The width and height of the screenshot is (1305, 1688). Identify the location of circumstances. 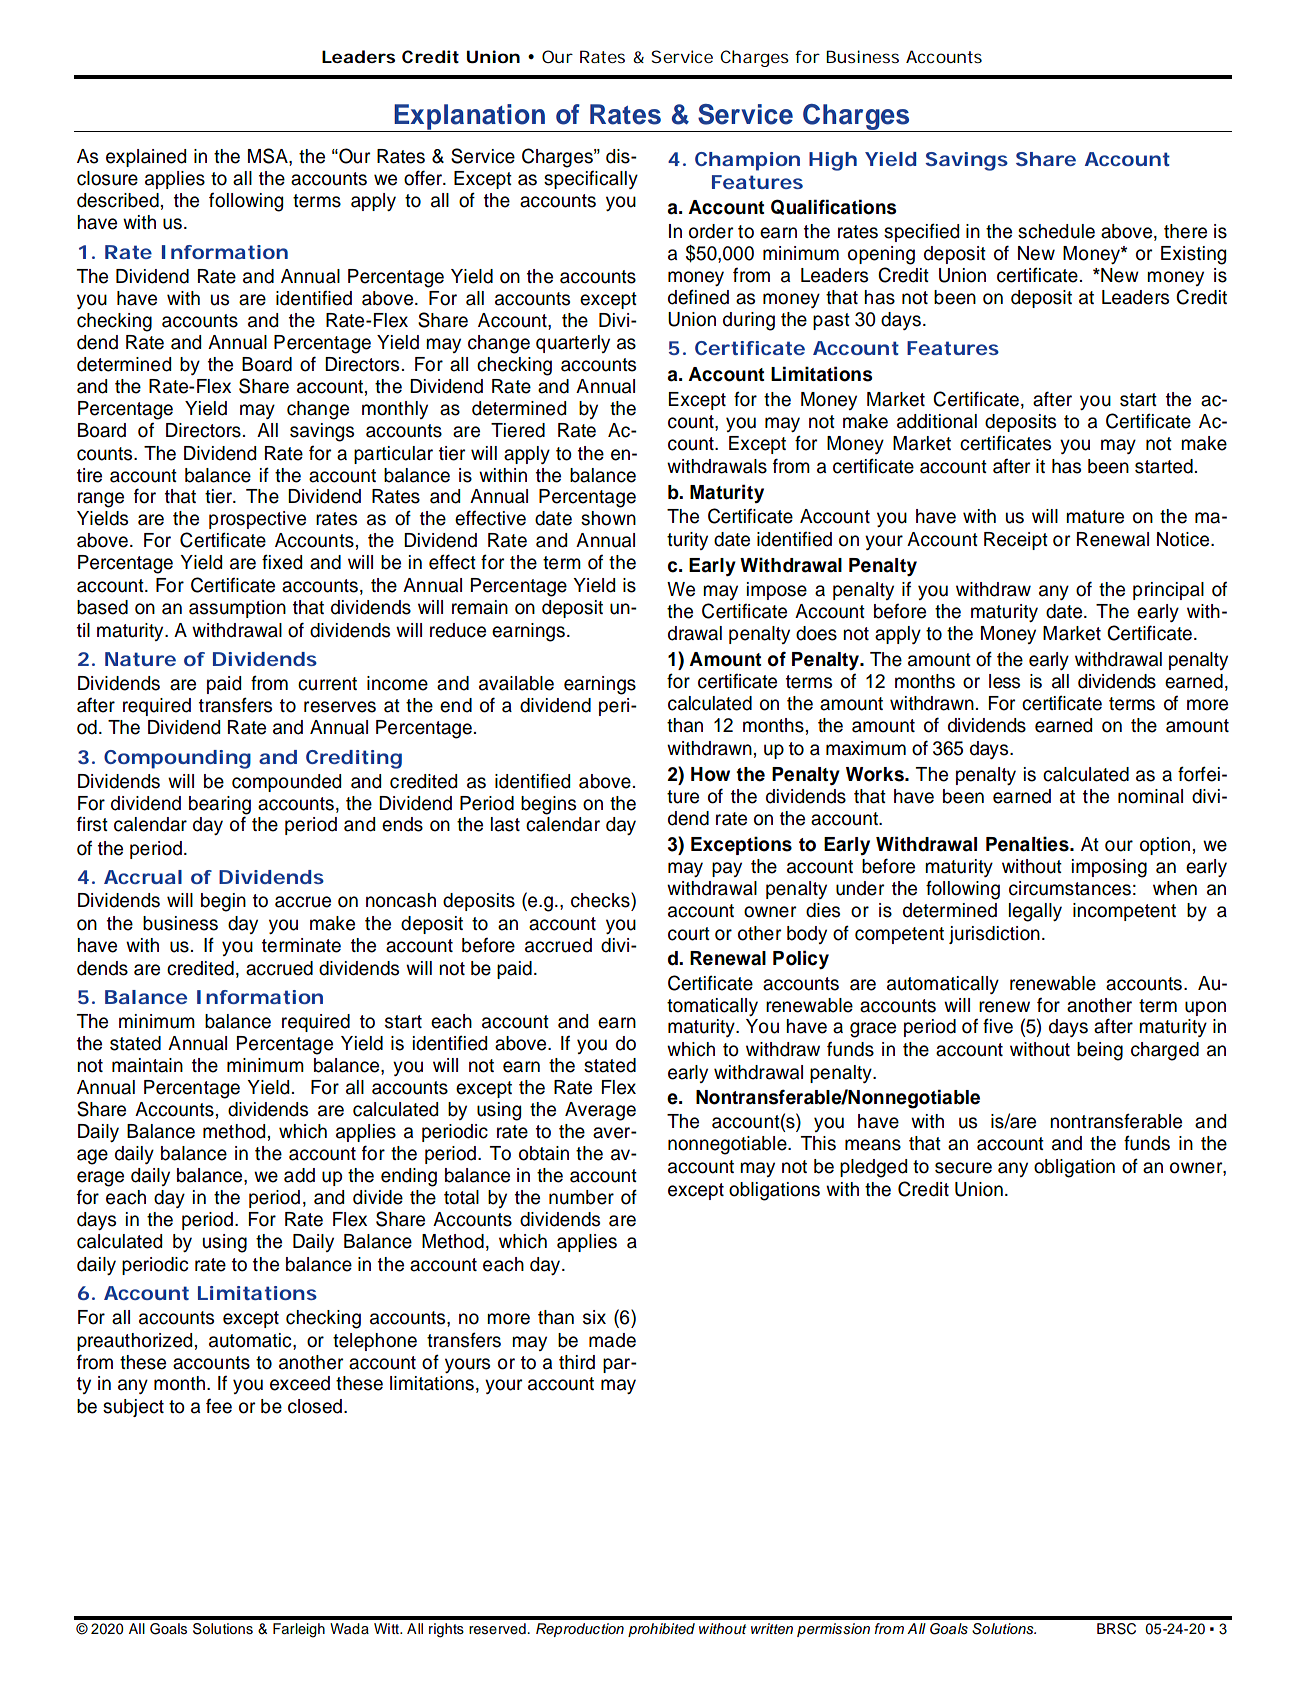
(1070, 888).
